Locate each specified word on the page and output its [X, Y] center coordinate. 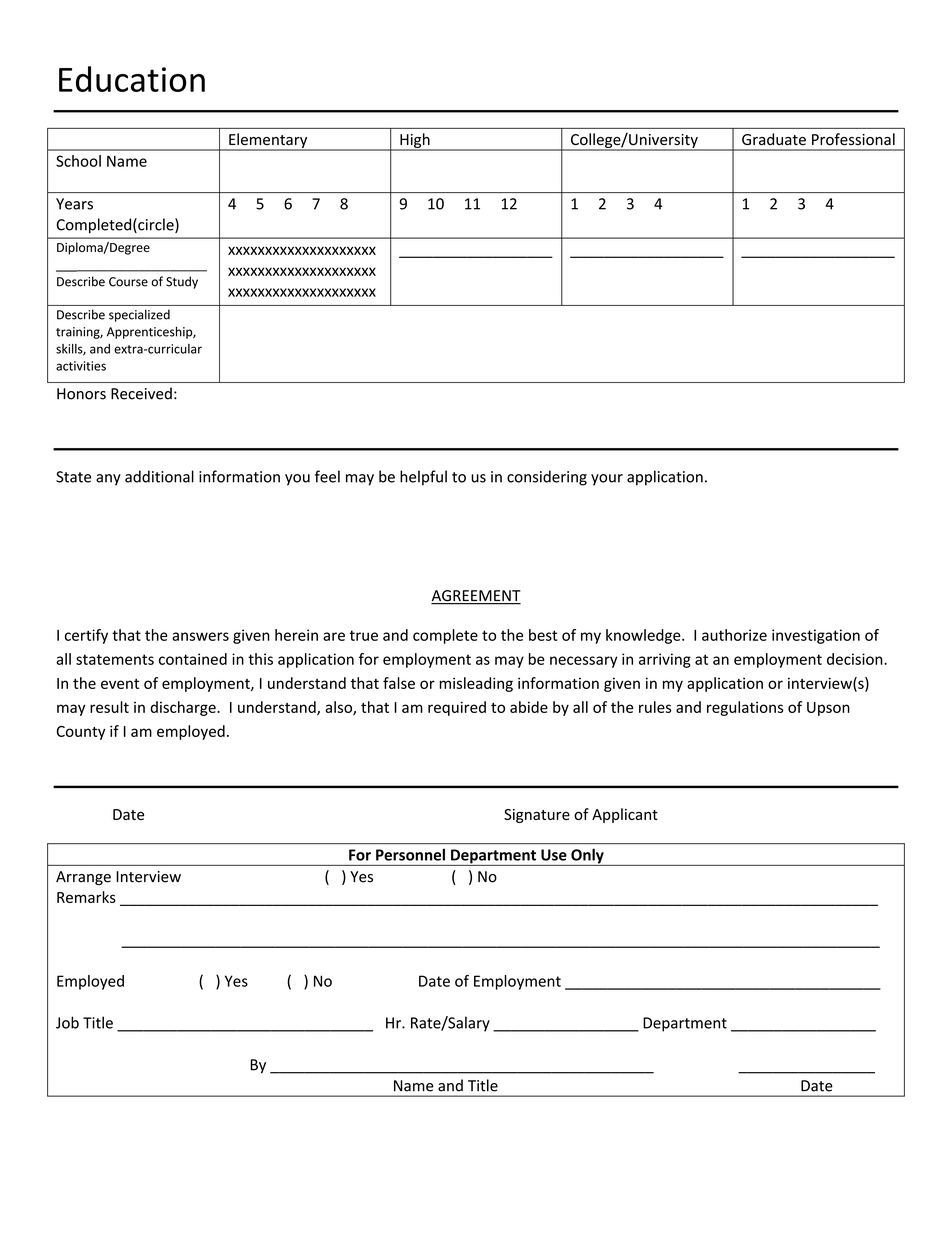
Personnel [410, 855]
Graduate [774, 139]
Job [67, 1022]
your [607, 480]
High [415, 141]
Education [132, 79]
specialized [139, 315]
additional [159, 476]
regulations [745, 708]
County [80, 733]
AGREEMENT [476, 597]
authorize [734, 635]
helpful [423, 478]
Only [587, 857]
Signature [537, 816]
